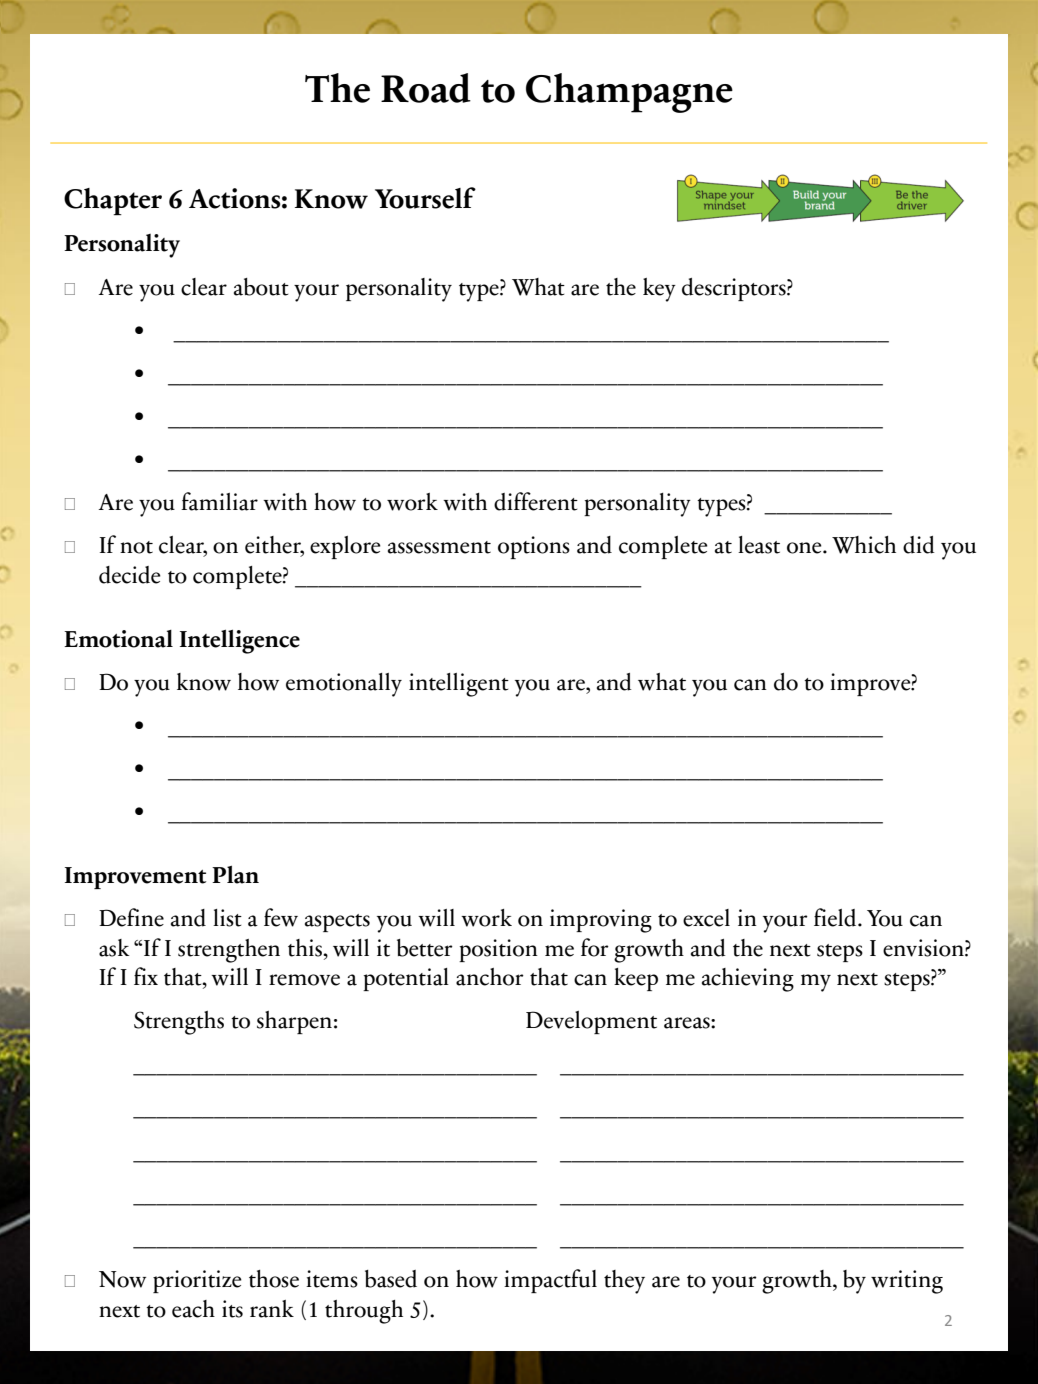 This page has width=1038, height=1384. Describe the element at coordinates (629, 93) in the page. I see `Champagne` at that location.
